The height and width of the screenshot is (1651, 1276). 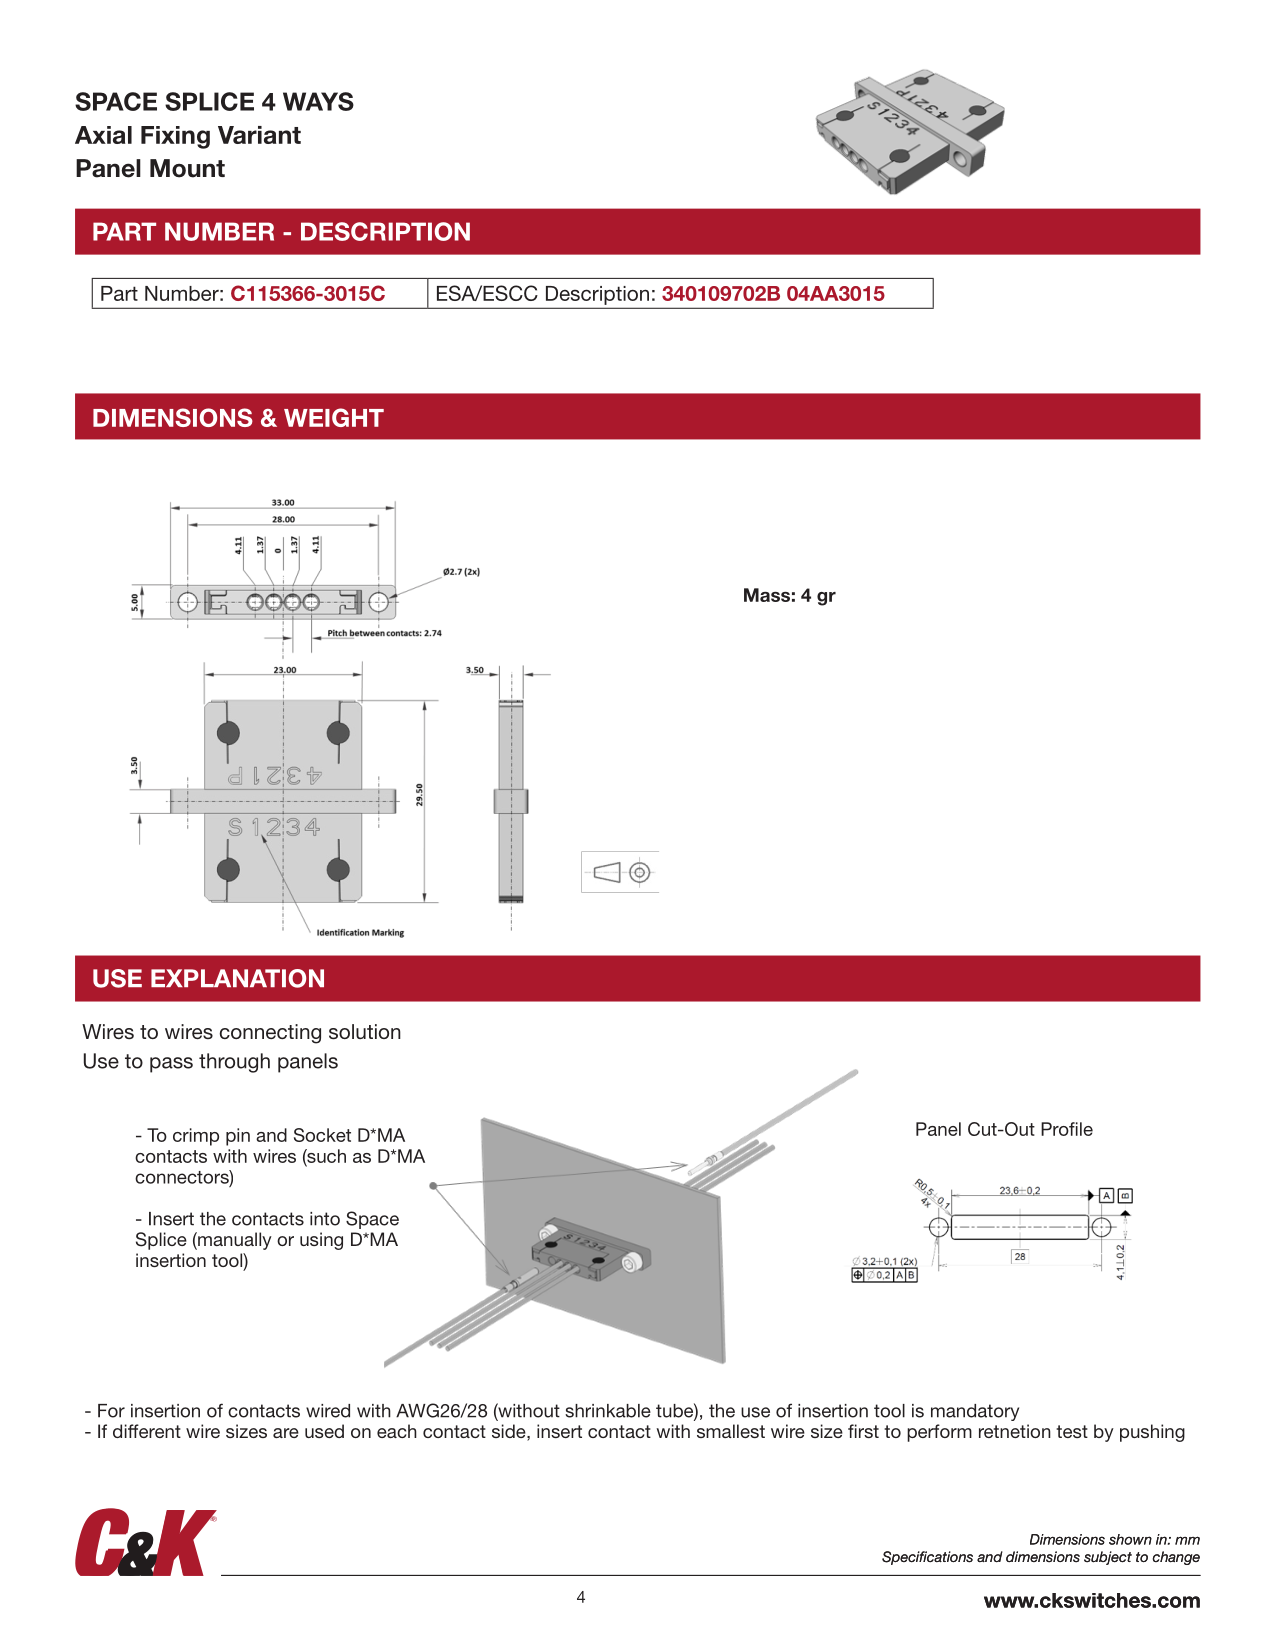 I want to click on Variant, so click(x=259, y=135).
